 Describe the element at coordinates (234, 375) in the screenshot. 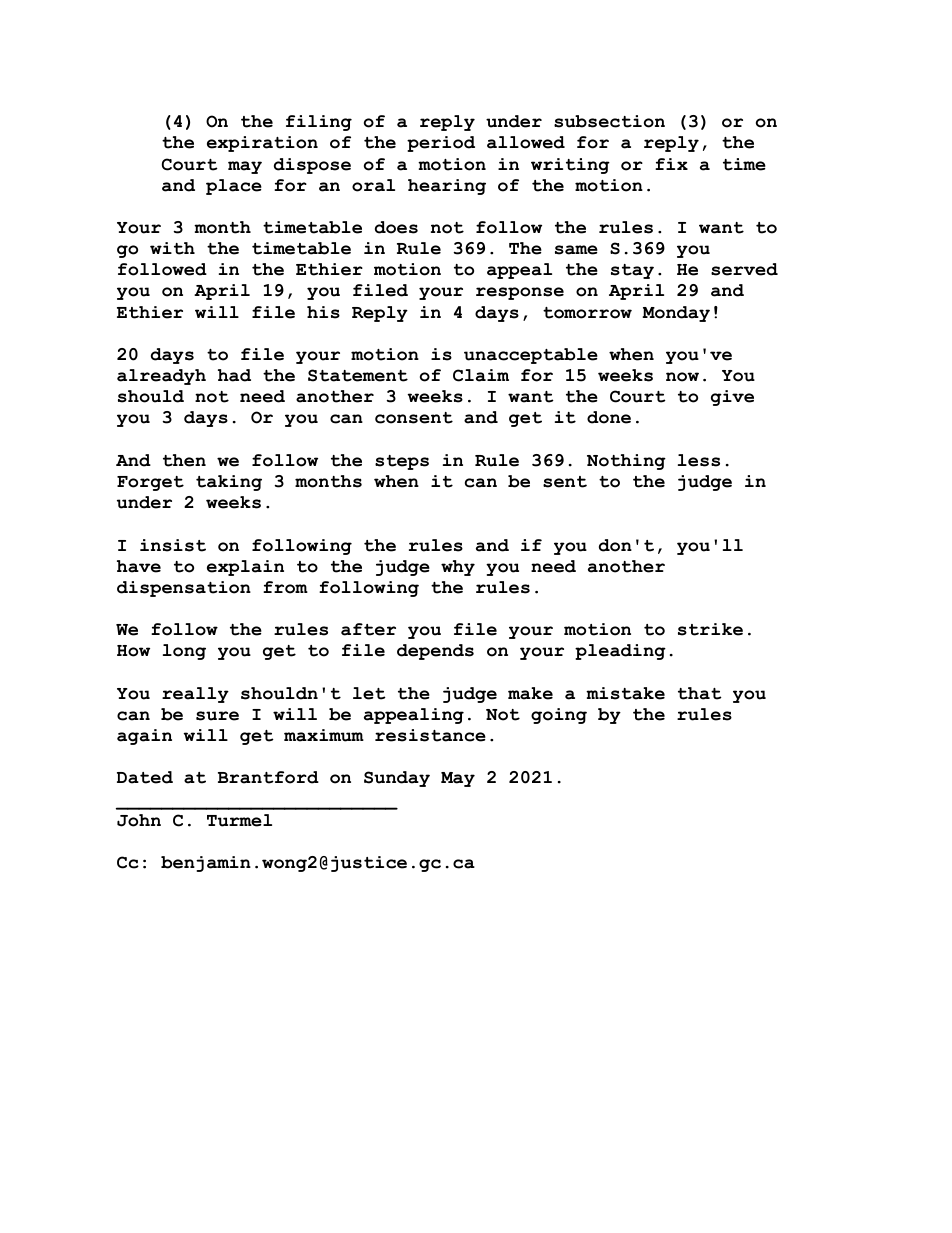

I see `had` at that location.
